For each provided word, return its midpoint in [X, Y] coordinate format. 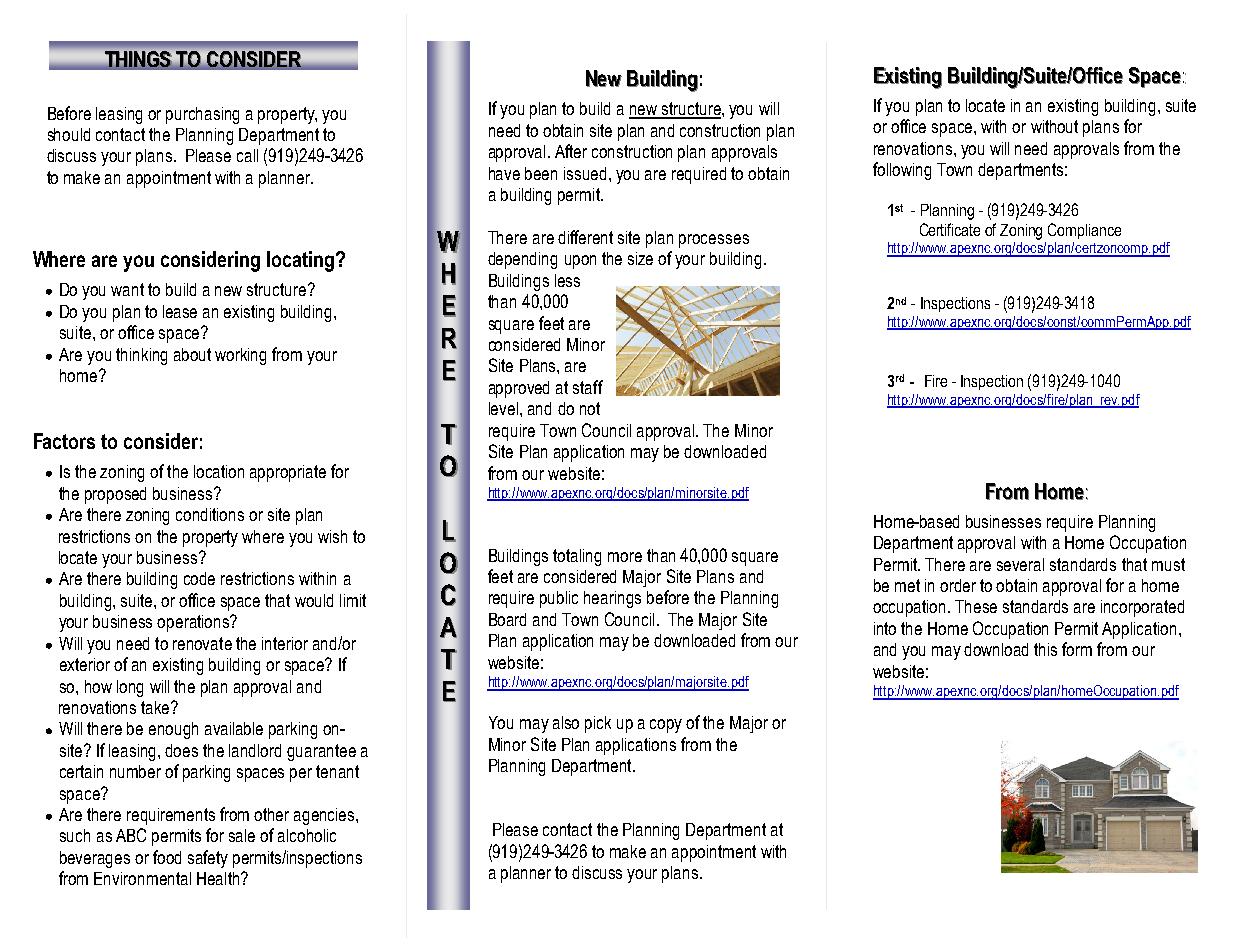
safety [208, 859]
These [976, 606]
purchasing [202, 115]
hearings [612, 599]
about [192, 354]
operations [194, 623]
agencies [325, 816]
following [902, 171]
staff [588, 387]
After [571, 151]
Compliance [1084, 231]
